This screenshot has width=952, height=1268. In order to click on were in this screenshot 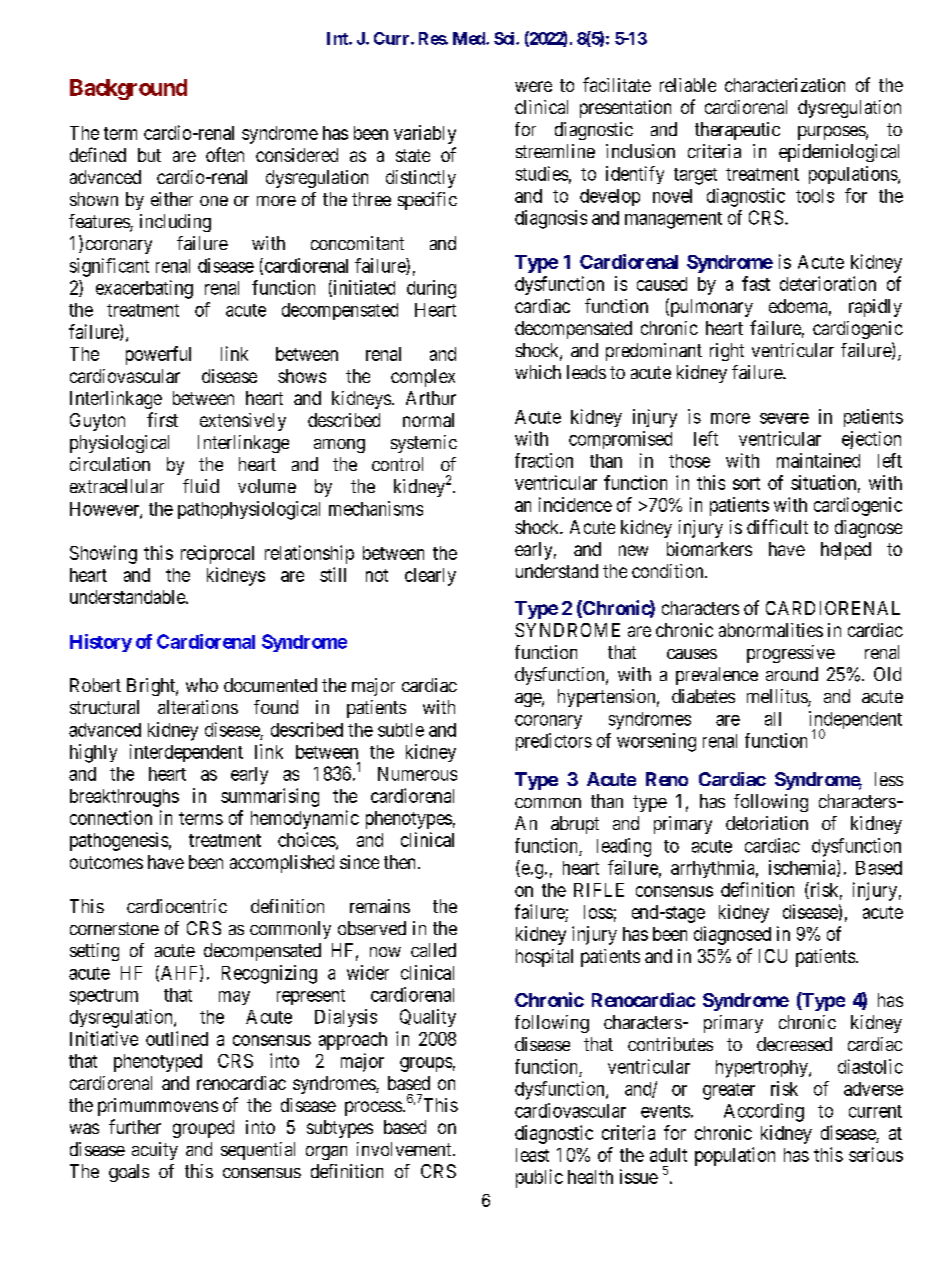, I will do `click(533, 86)`.
